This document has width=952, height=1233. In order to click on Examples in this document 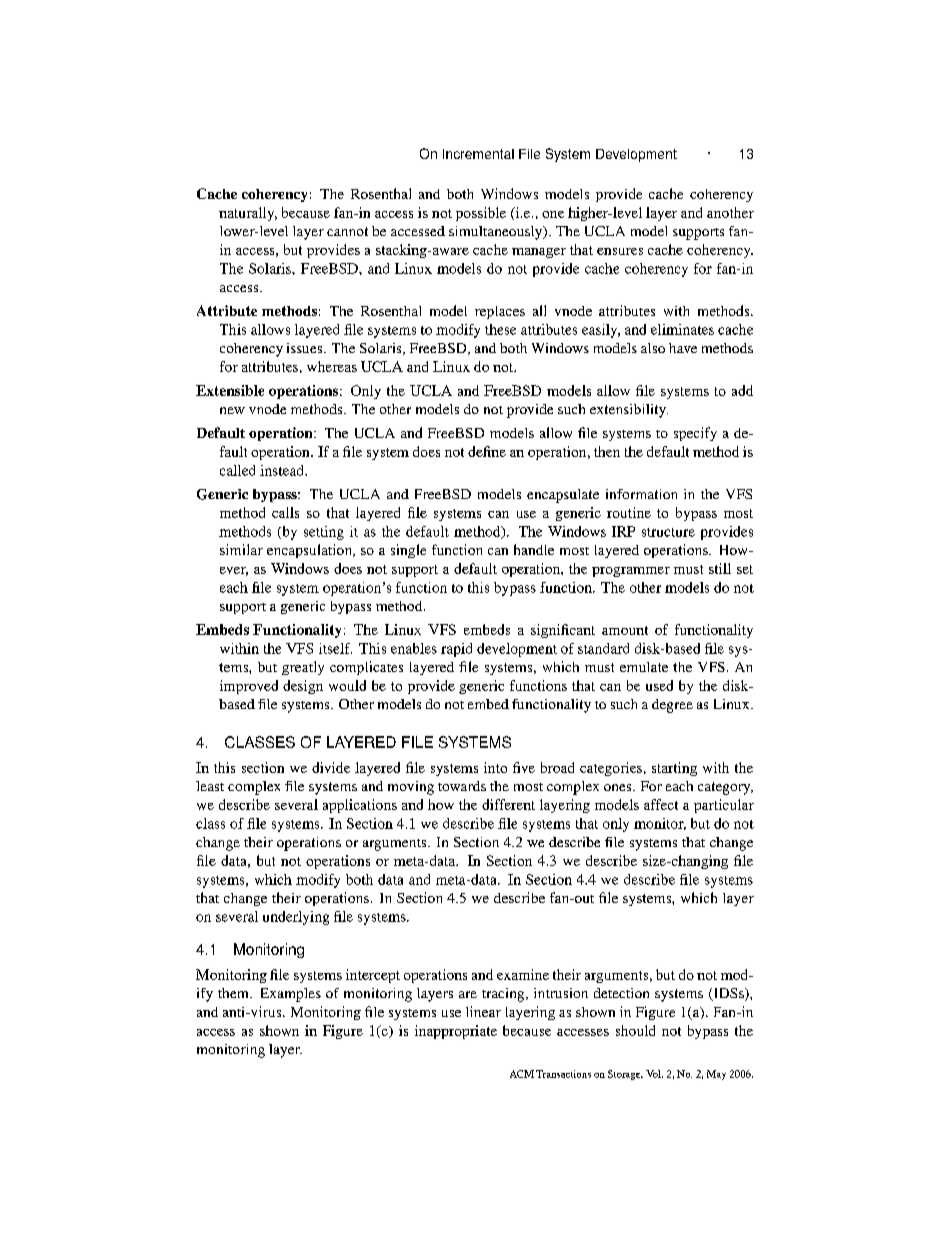, I will do `click(291, 995)`.
